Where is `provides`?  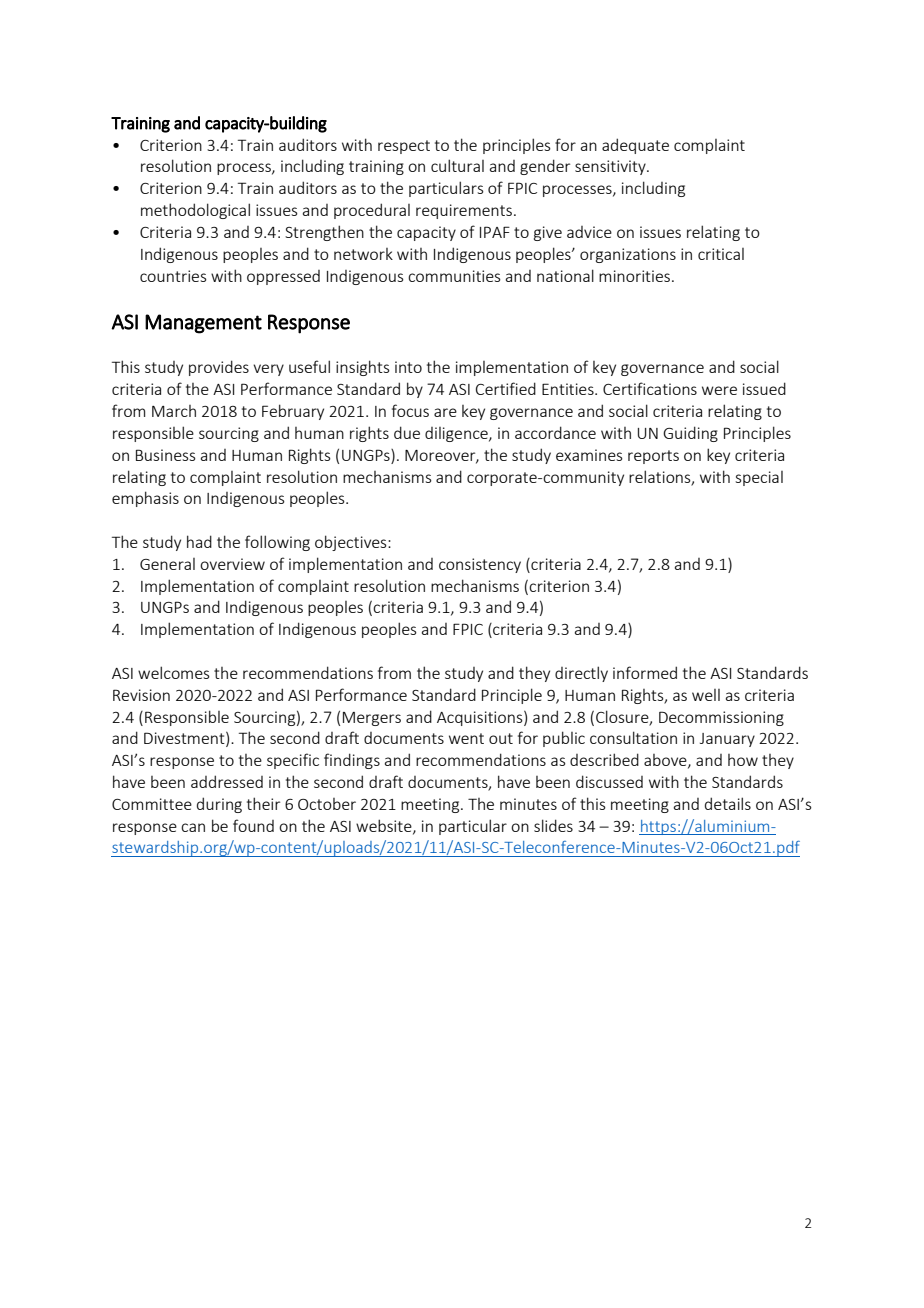
provides is located at coordinates (219, 368).
